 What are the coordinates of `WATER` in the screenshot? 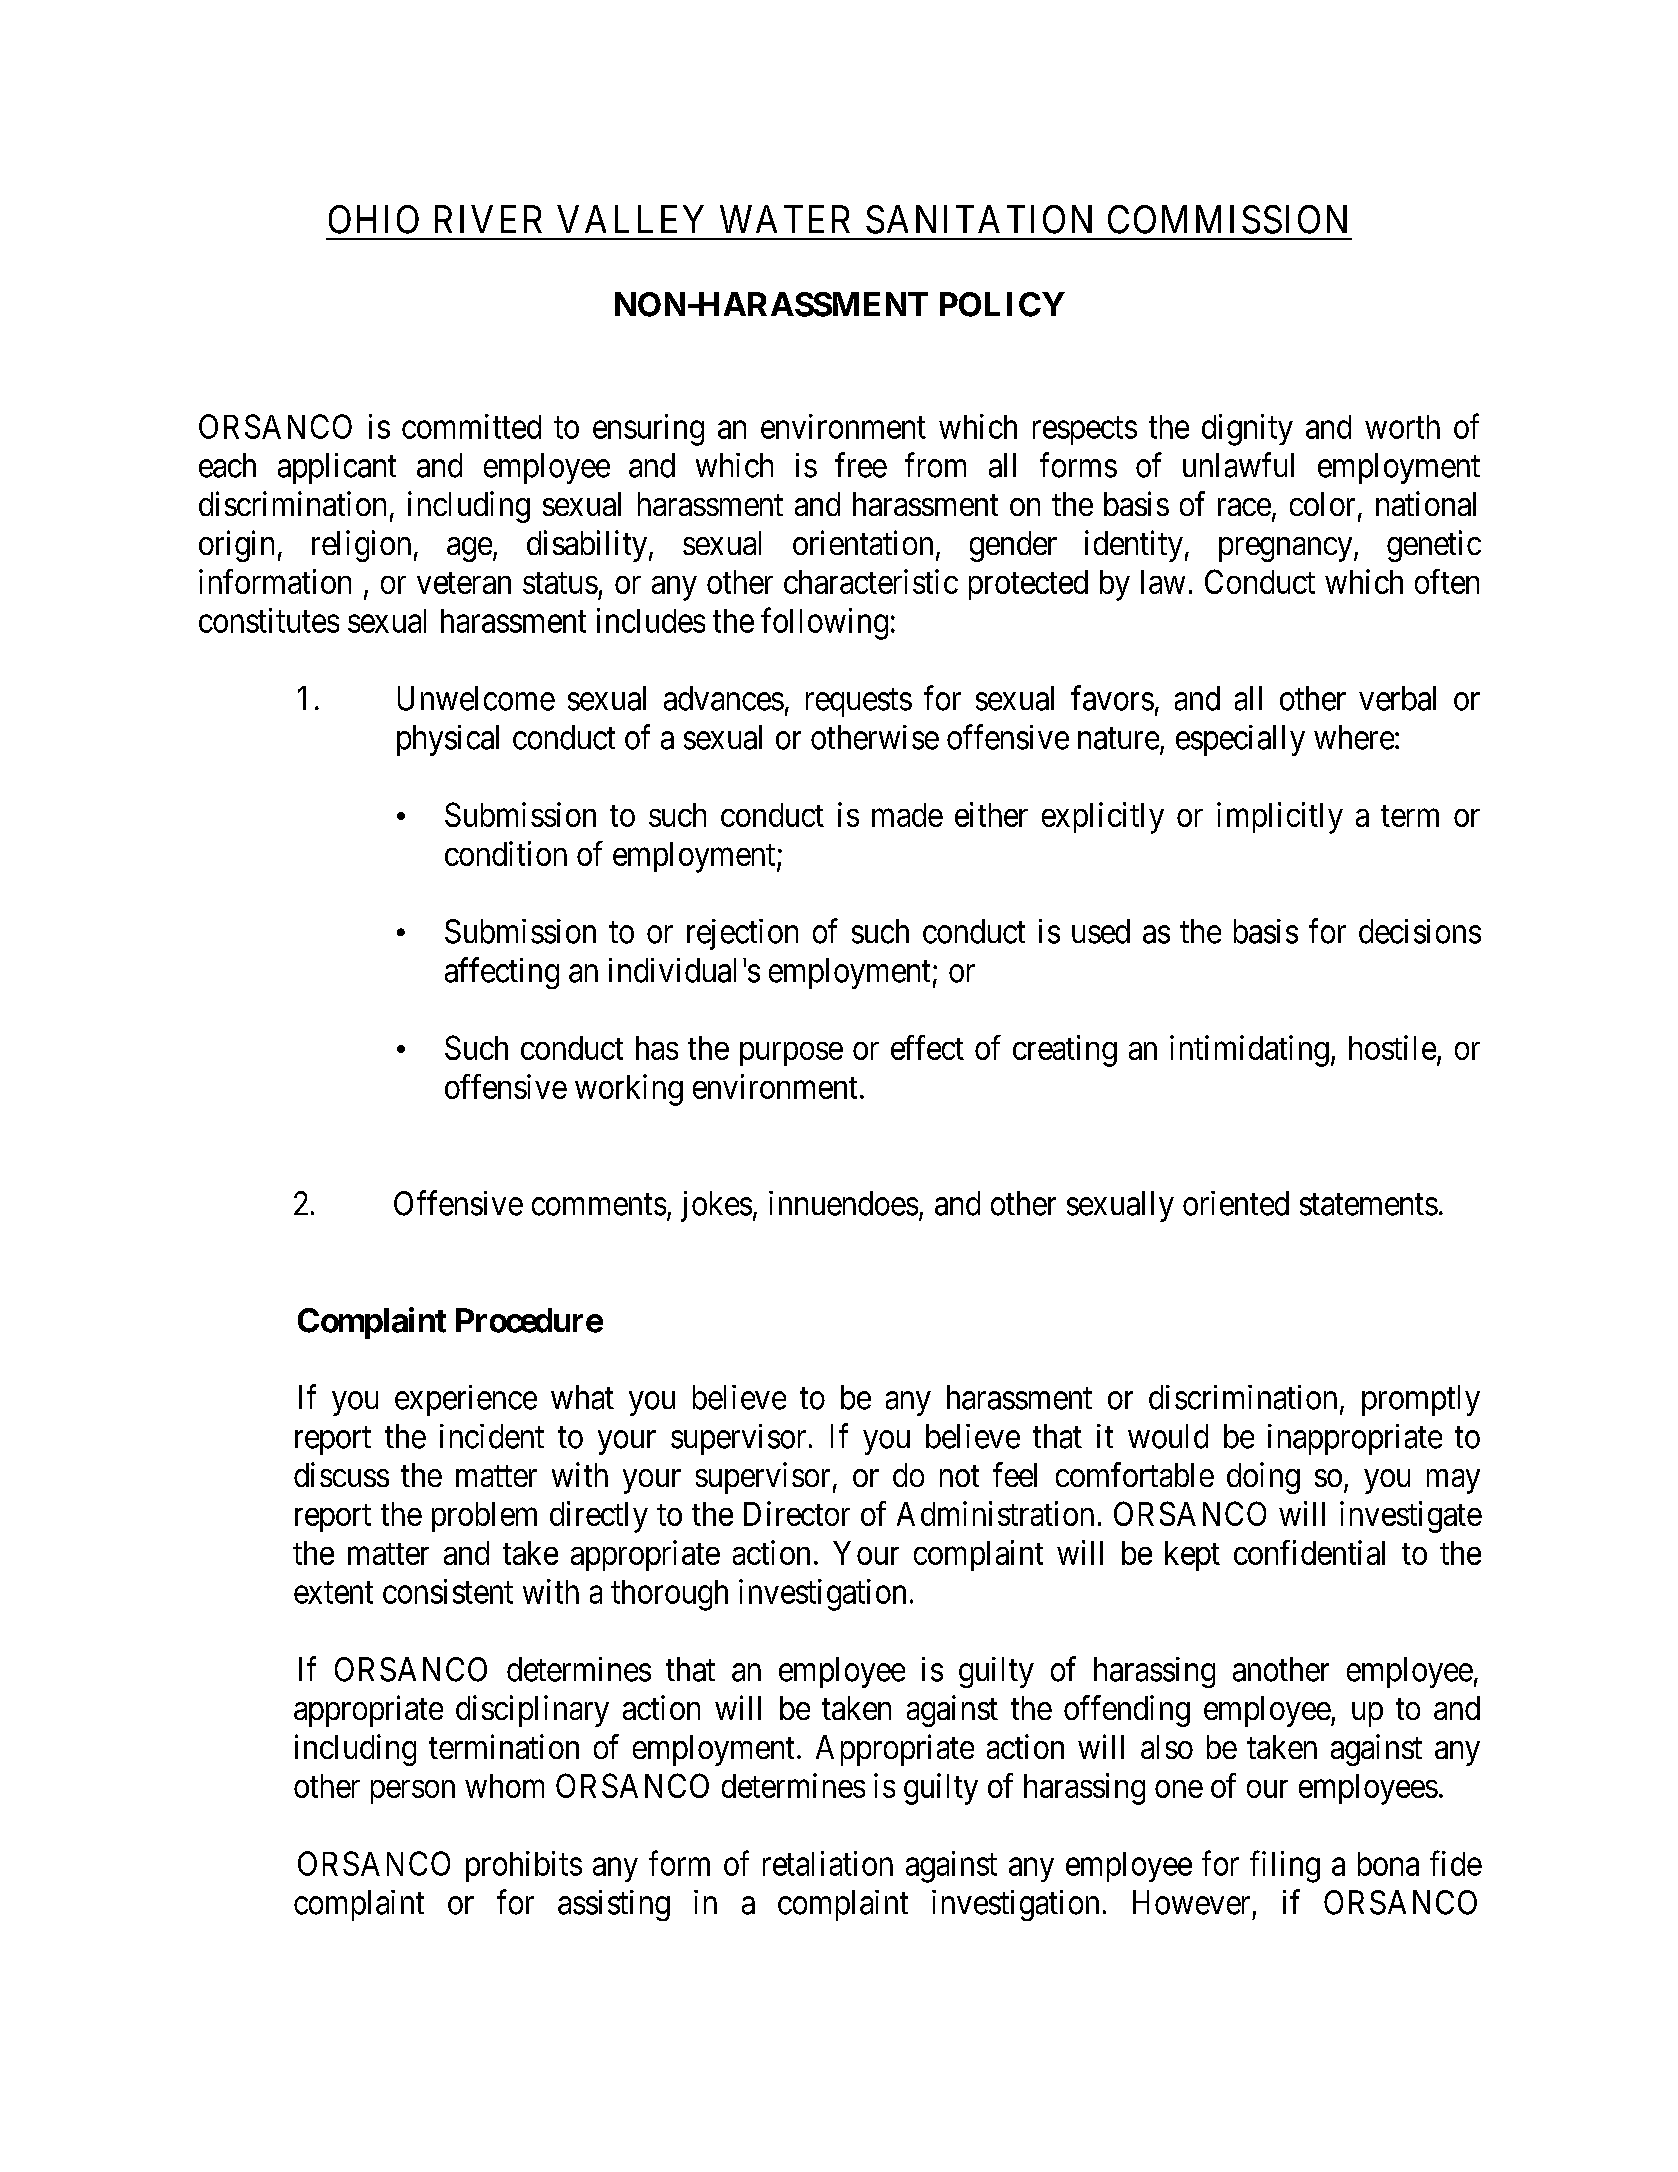 It's located at (785, 219).
